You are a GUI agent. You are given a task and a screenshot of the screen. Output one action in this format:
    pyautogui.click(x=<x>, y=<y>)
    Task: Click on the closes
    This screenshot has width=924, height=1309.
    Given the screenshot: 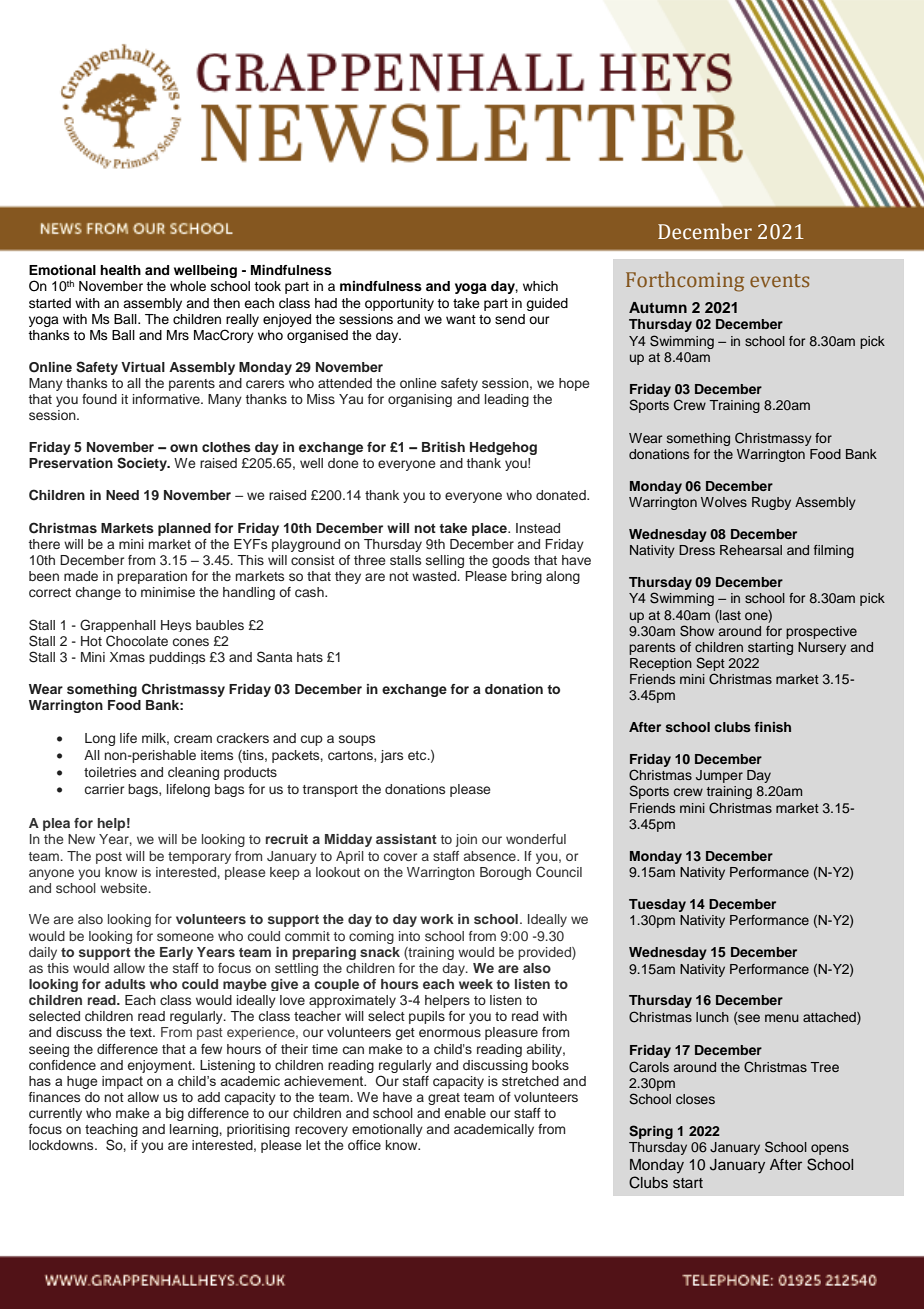 What is the action you would take?
    pyautogui.click(x=695, y=1099)
